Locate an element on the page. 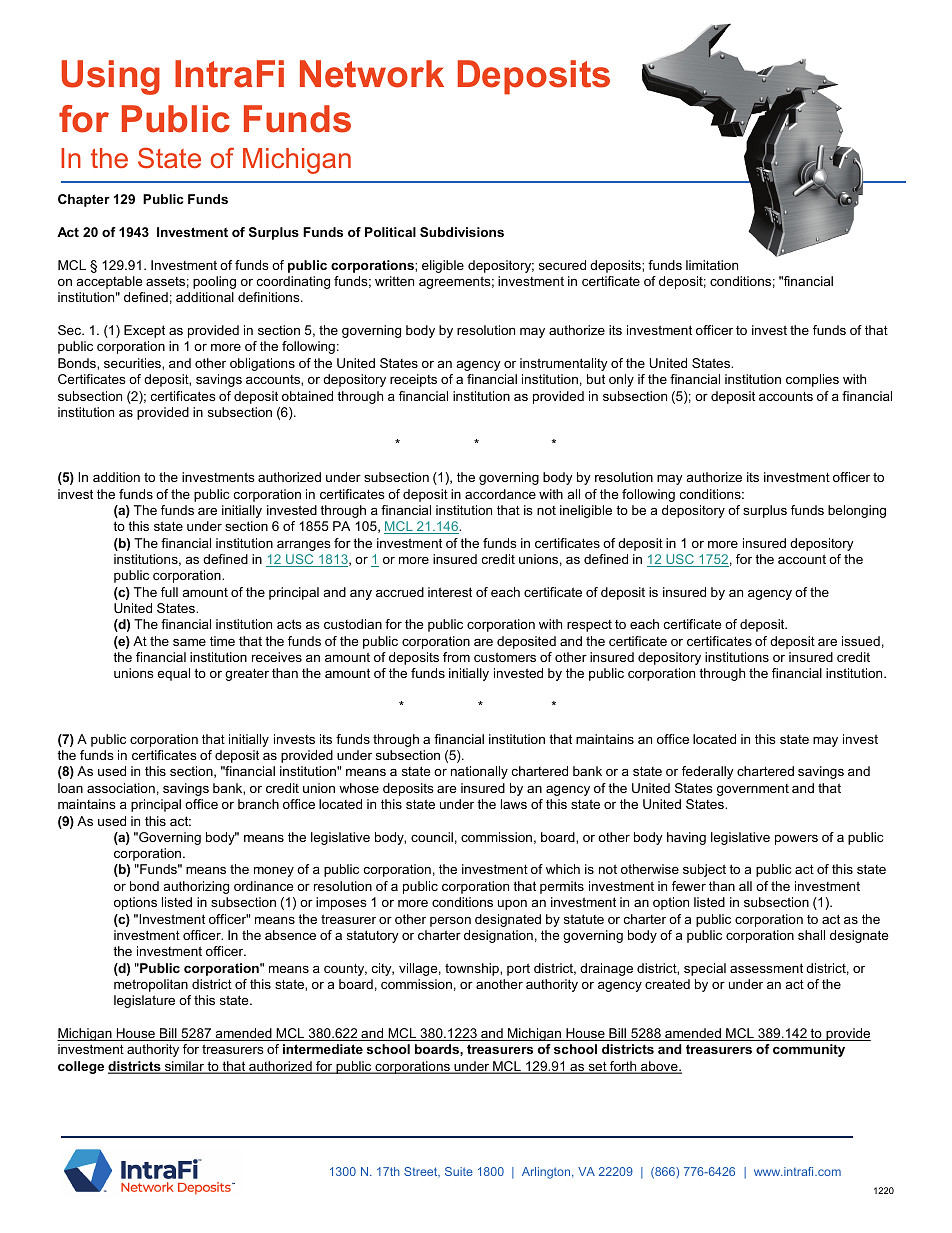  securities is located at coordinates (133, 363).
